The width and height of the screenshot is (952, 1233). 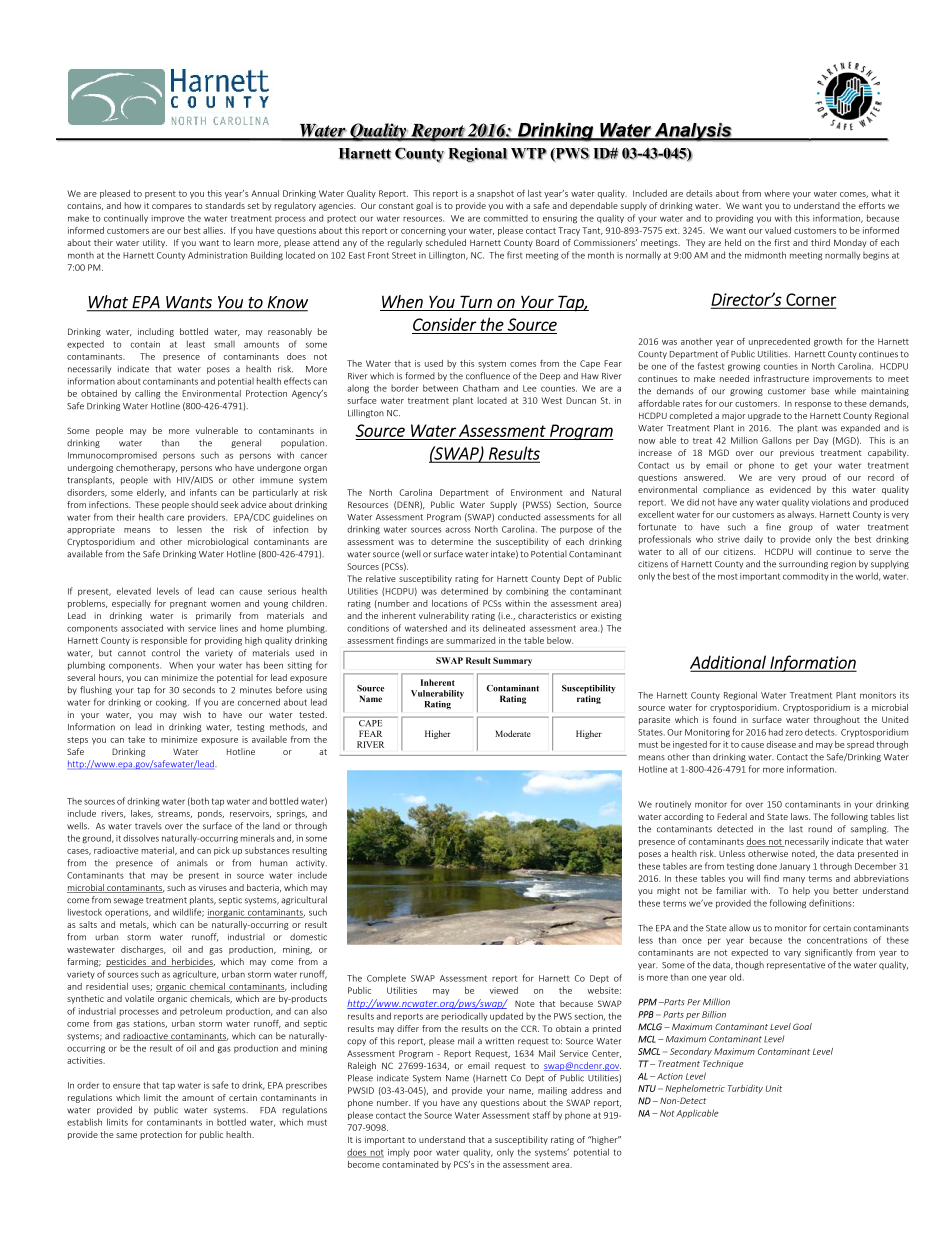 I want to click on valued, so click(x=778, y=230).
